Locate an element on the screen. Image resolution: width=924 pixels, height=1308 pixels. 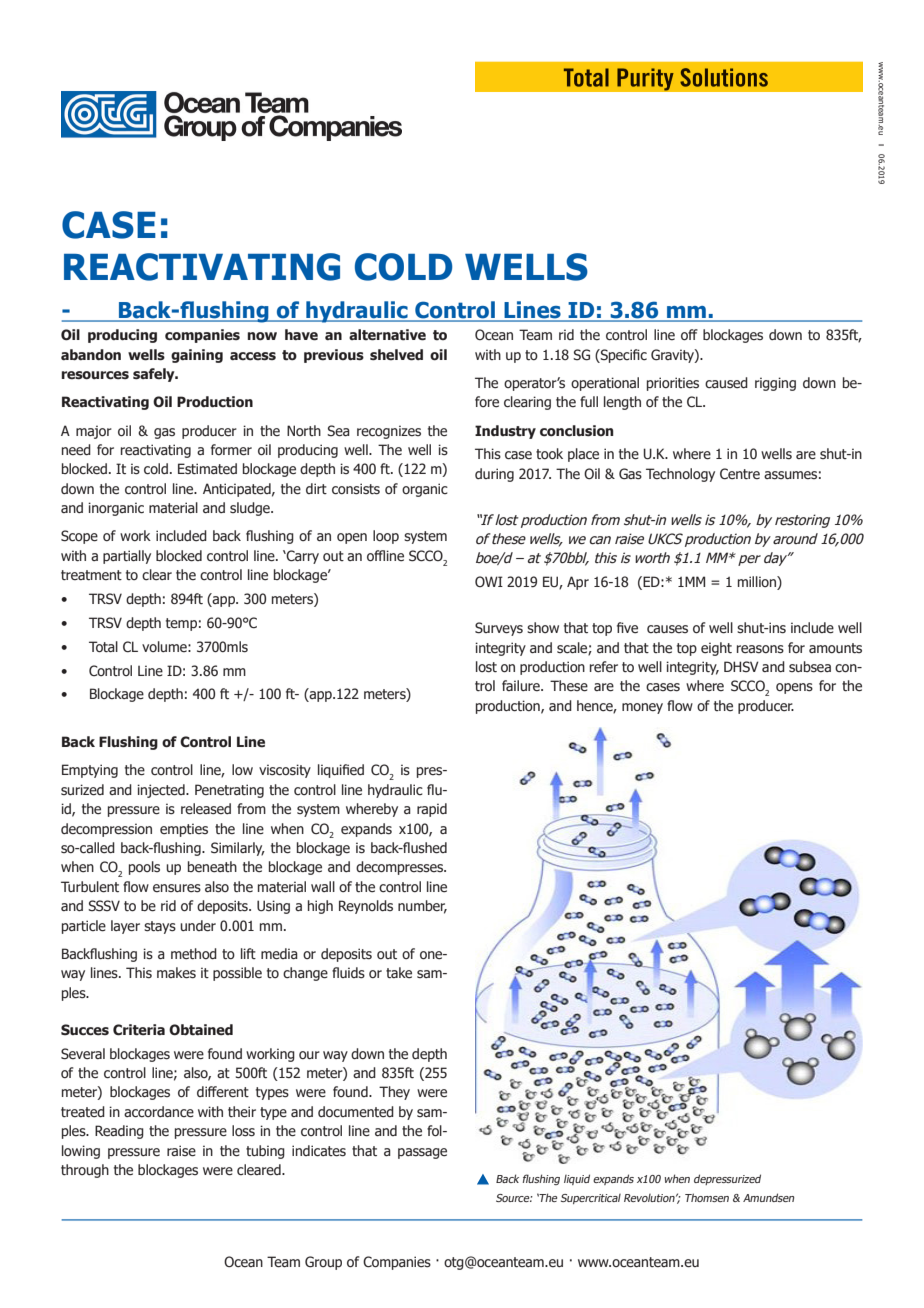
passage is located at coordinates (422, 1153).
